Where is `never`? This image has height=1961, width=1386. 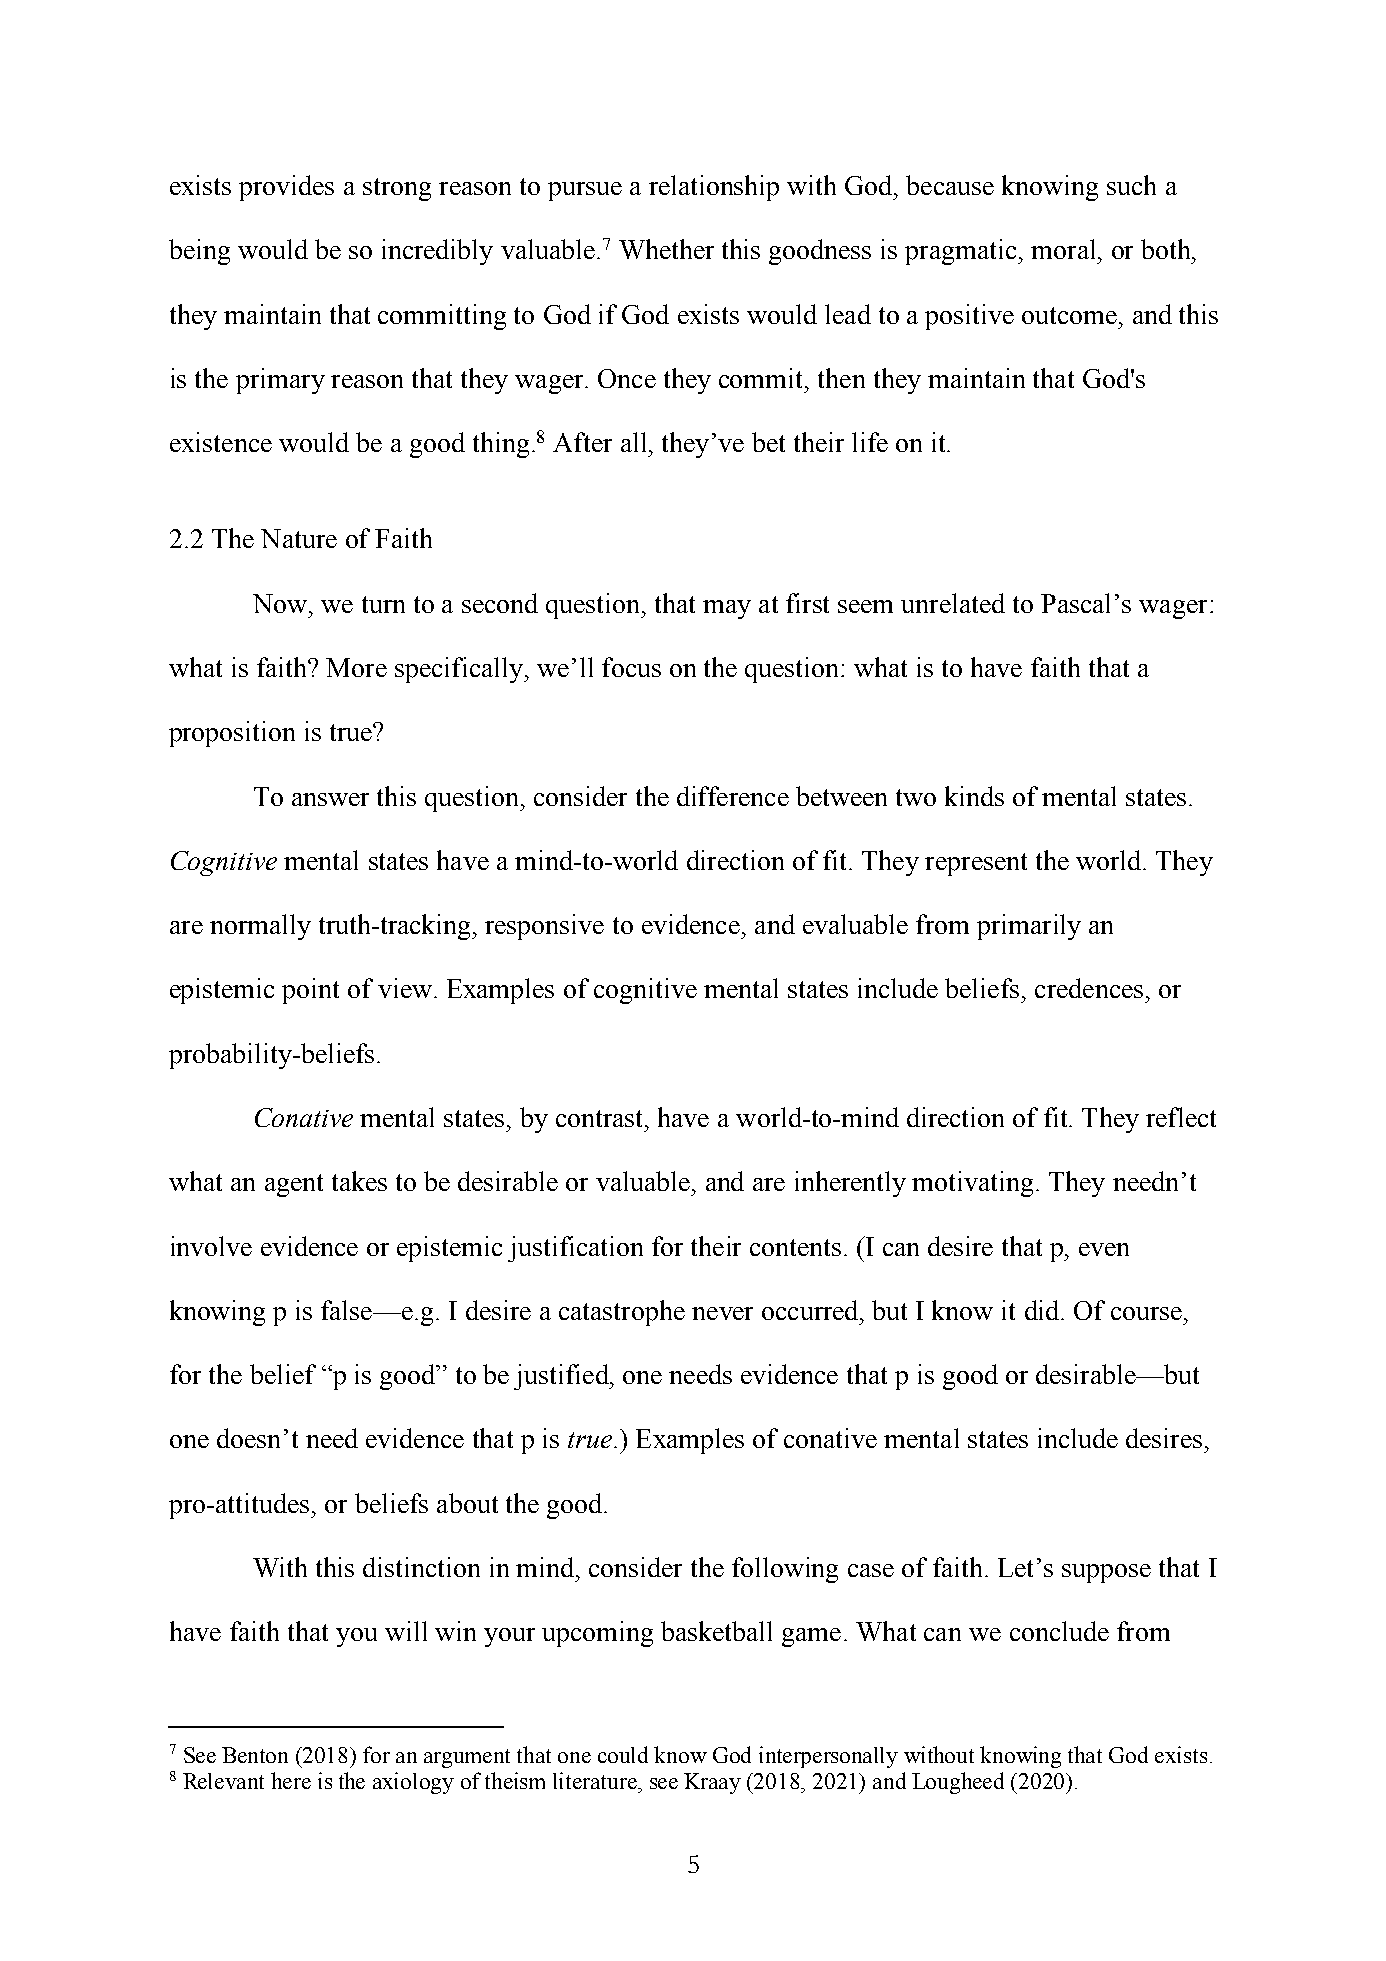 never is located at coordinates (722, 1313).
